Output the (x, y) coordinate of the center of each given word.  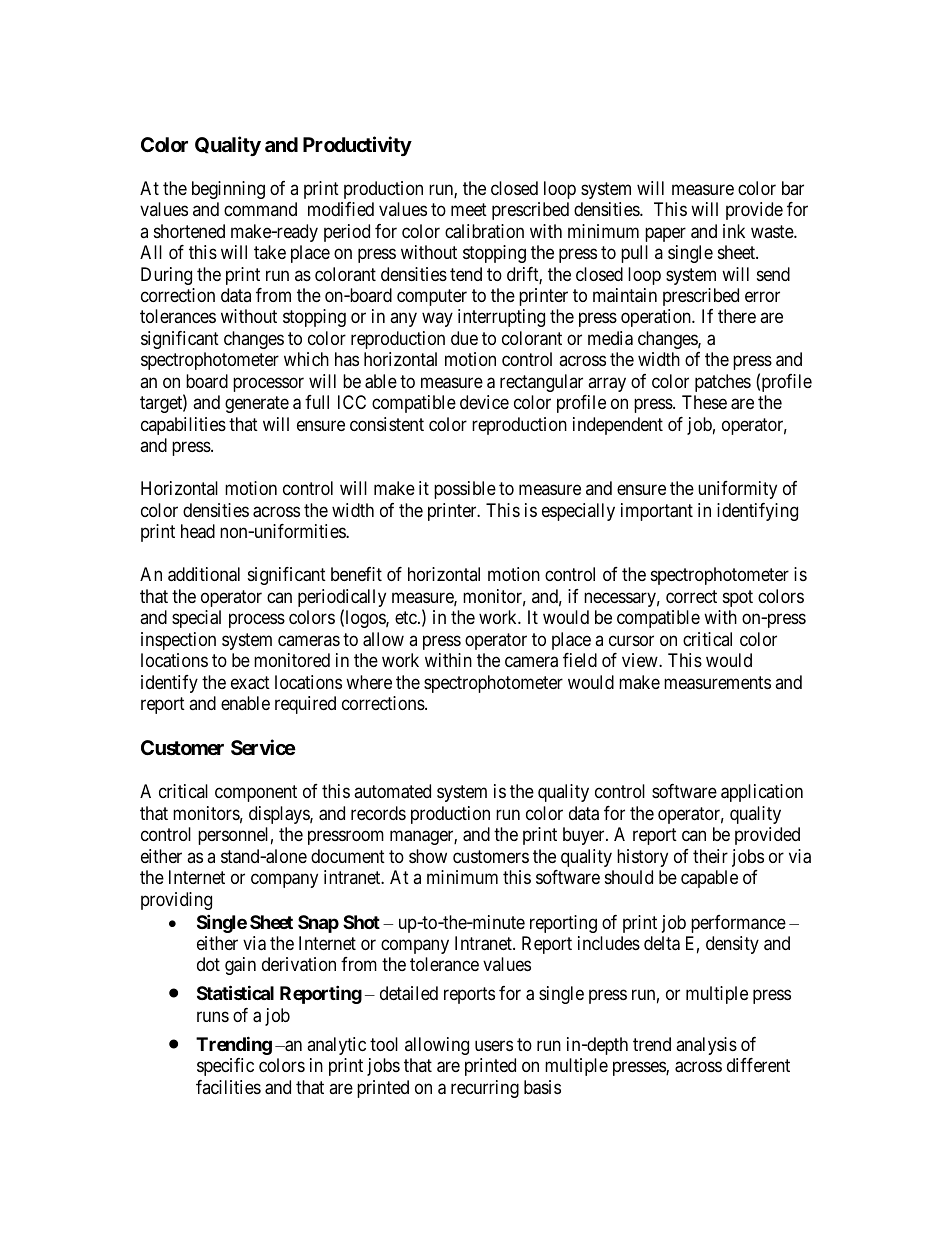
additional (204, 574)
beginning (228, 190)
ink (734, 231)
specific (225, 1067)
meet (469, 209)
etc (407, 618)
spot (738, 598)
